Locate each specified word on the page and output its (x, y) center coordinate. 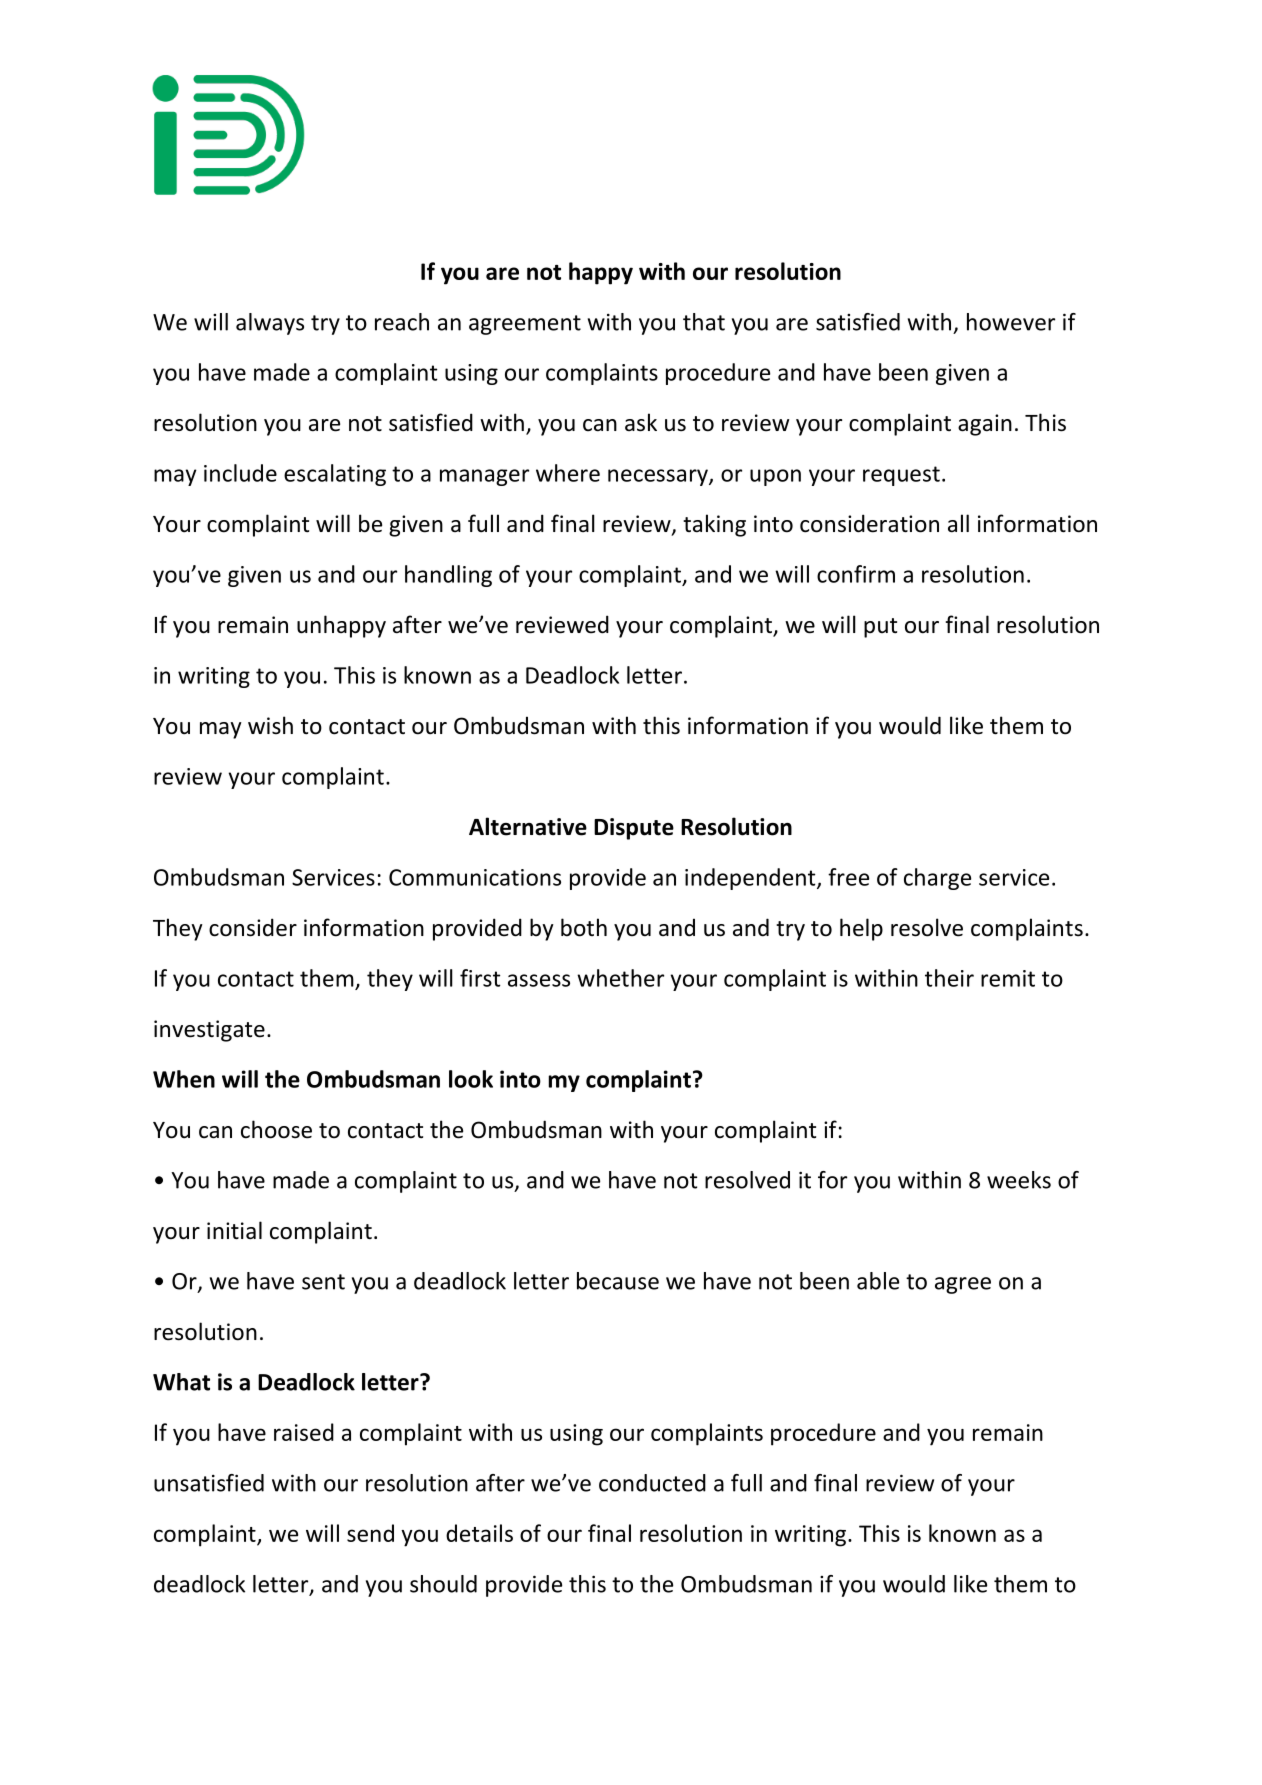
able (878, 1281)
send (370, 1533)
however (1011, 322)
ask (641, 422)
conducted (652, 1483)
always (270, 324)
